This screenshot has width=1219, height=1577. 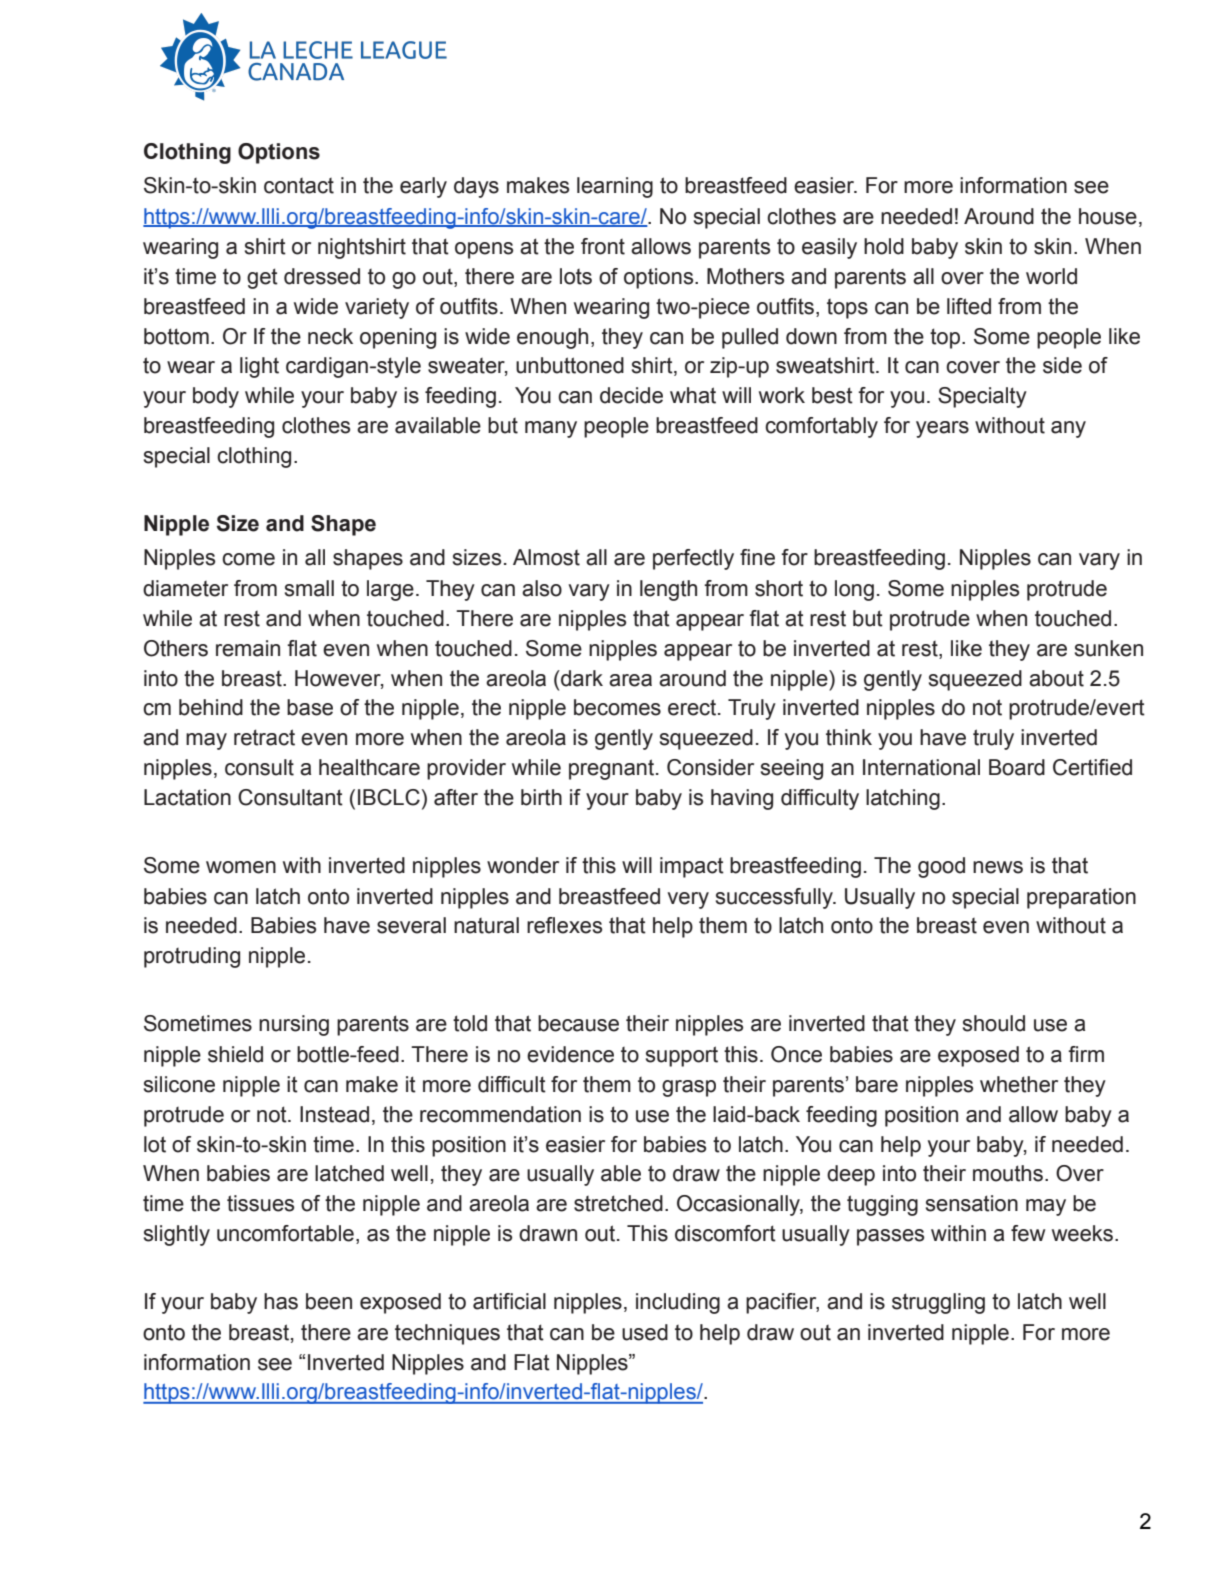 What do you see at coordinates (688, 900) in the screenshot?
I see `very` at bounding box center [688, 900].
